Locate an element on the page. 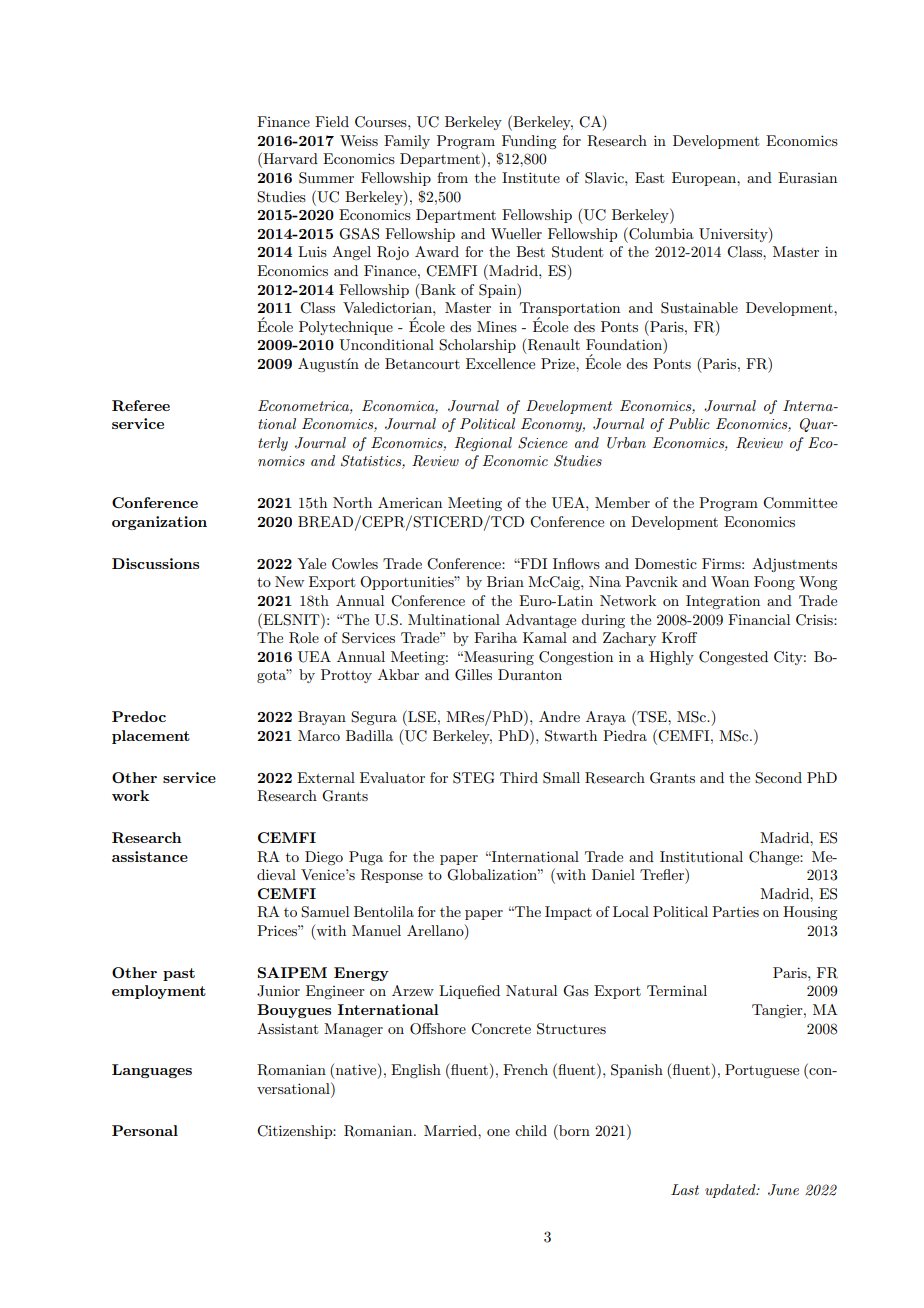 The width and height of the page is (924, 1308). Regional is located at coordinates (483, 444).
